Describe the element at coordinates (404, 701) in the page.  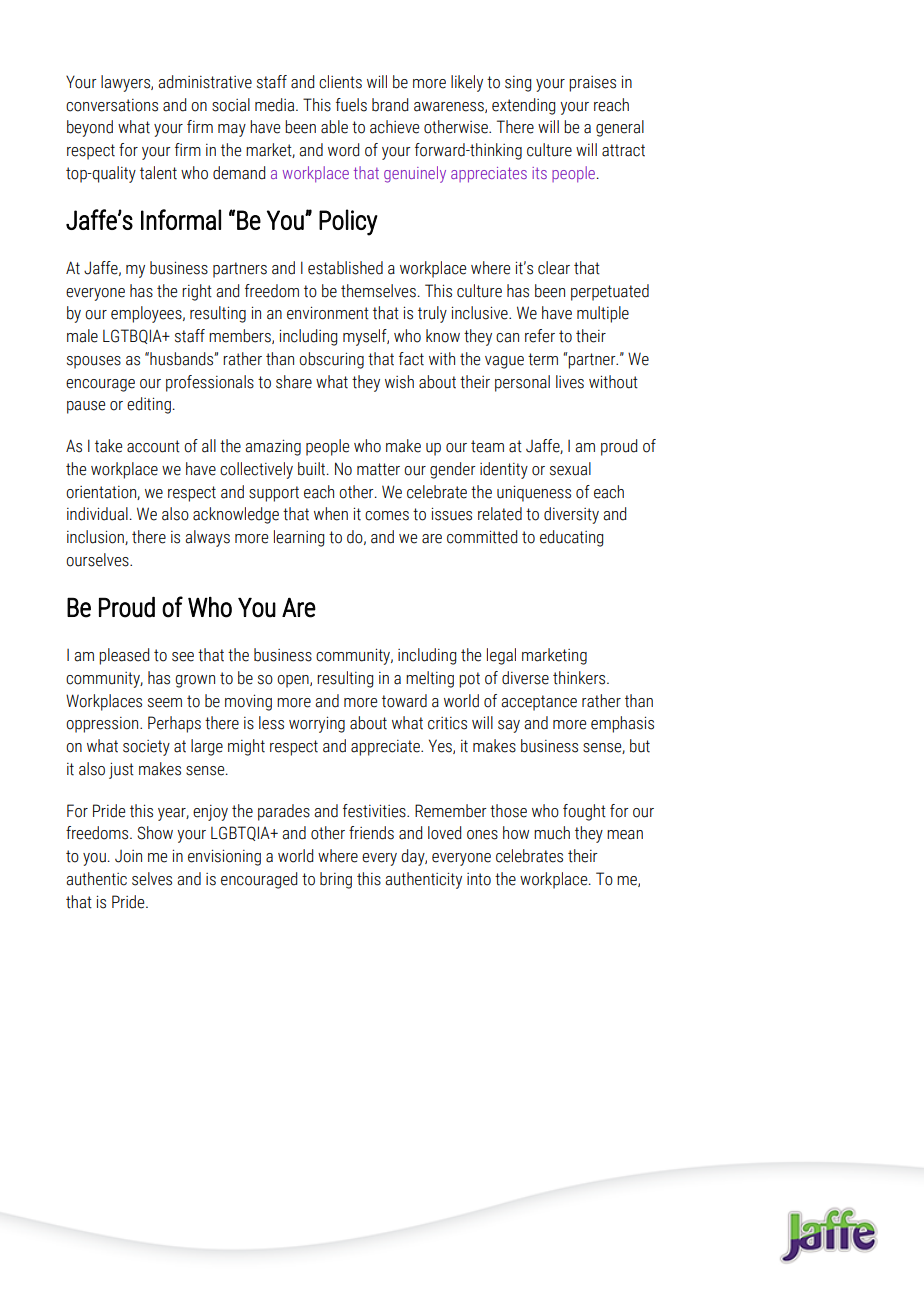
I see `toward` at that location.
